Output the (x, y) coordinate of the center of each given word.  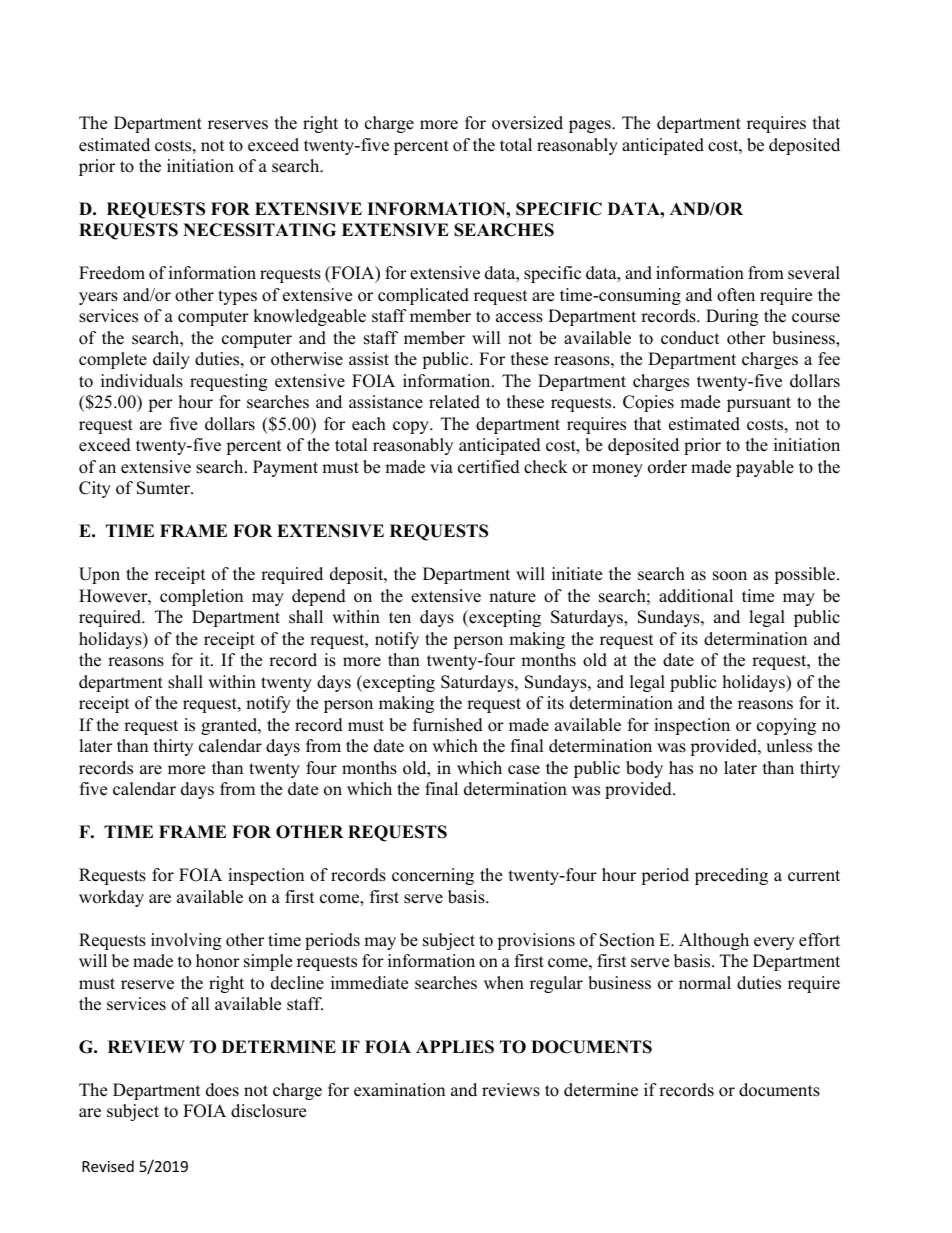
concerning (433, 876)
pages (591, 126)
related (454, 402)
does (222, 1090)
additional (696, 596)
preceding (731, 876)
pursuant (759, 404)
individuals (142, 381)
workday (111, 898)
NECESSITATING (259, 230)
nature (512, 597)
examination (399, 1090)
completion (201, 597)
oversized (527, 123)
